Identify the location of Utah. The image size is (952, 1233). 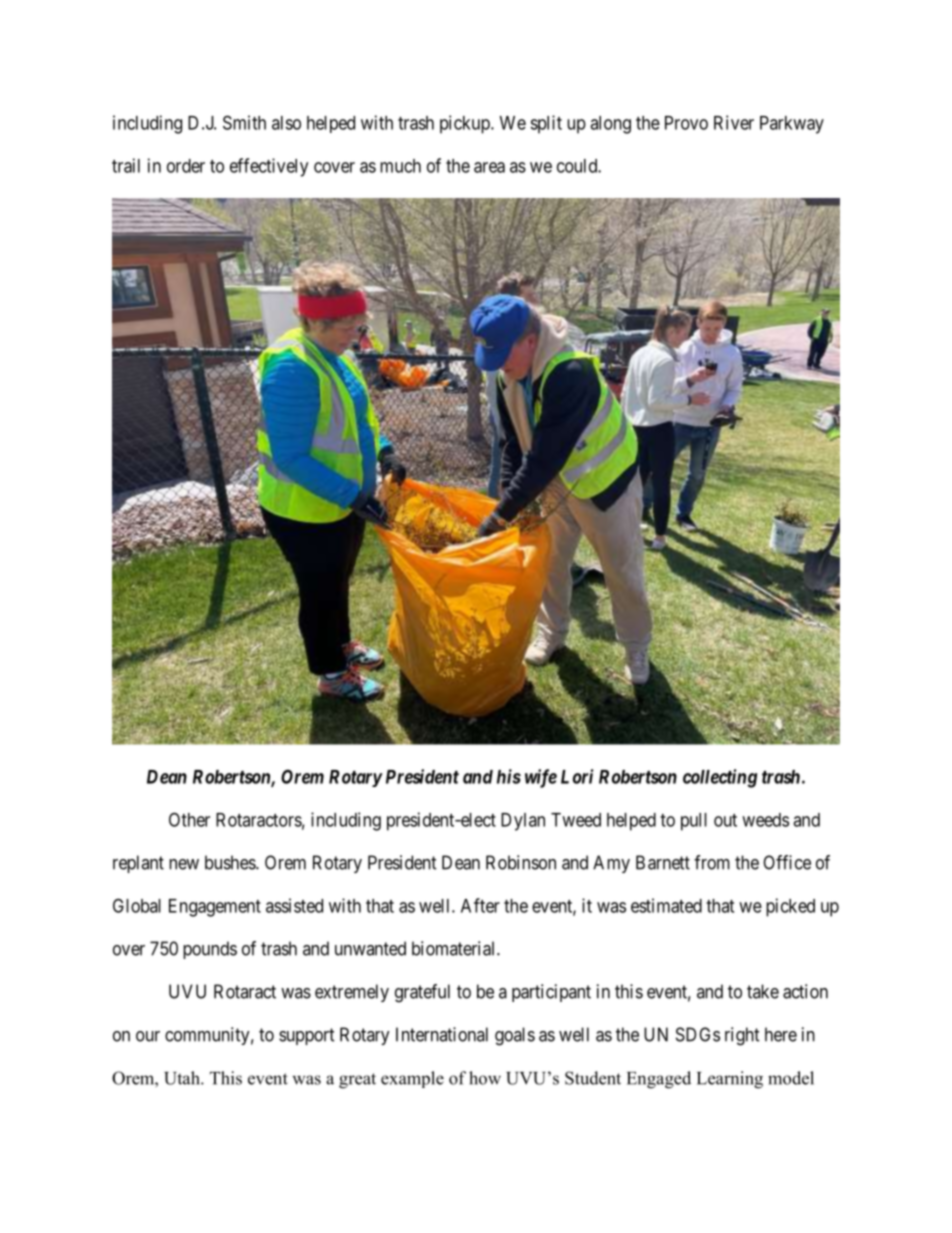
(183, 1078).
